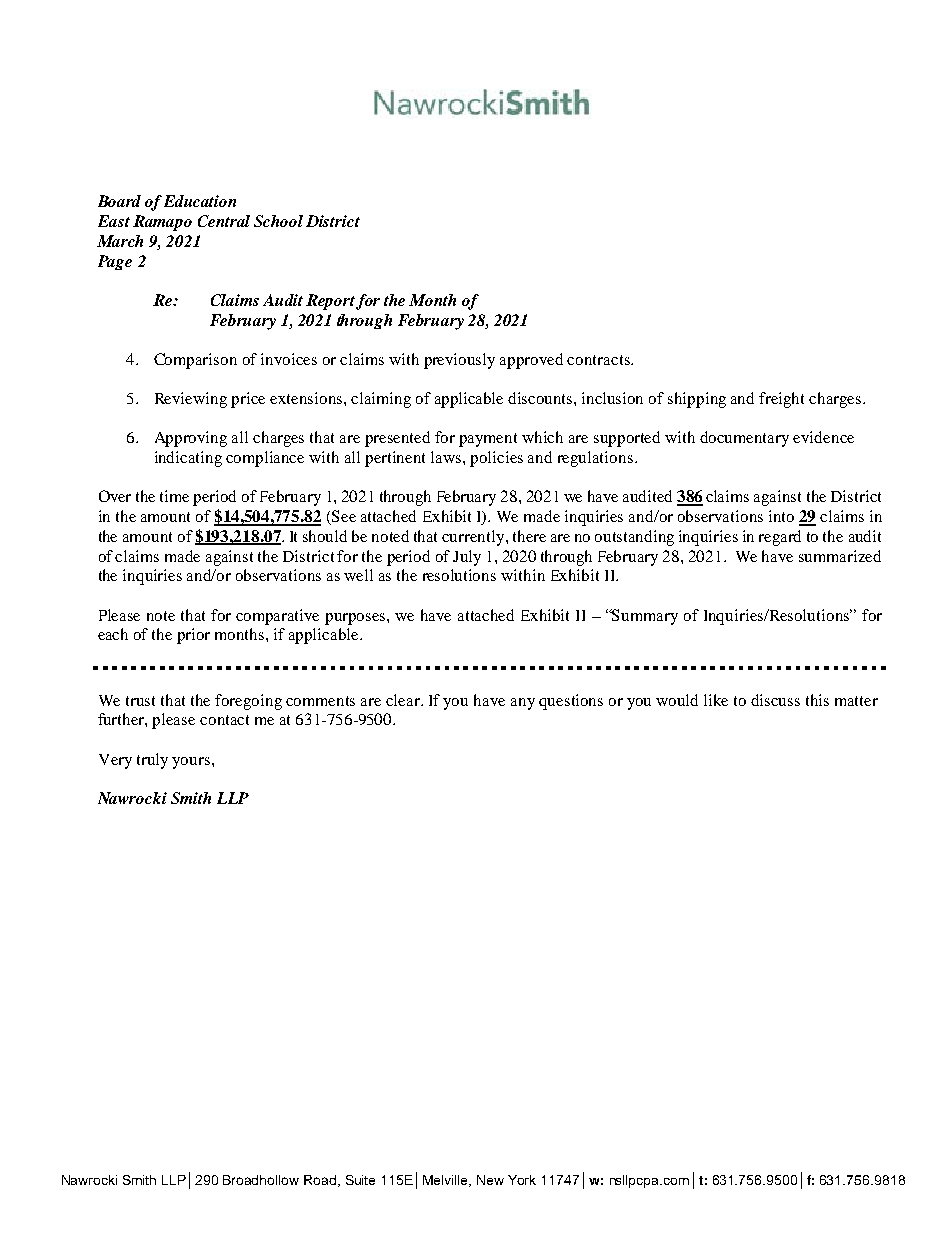 This page has width=952, height=1233. What do you see at coordinates (188, 459) in the page?
I see `indicating` at bounding box center [188, 459].
